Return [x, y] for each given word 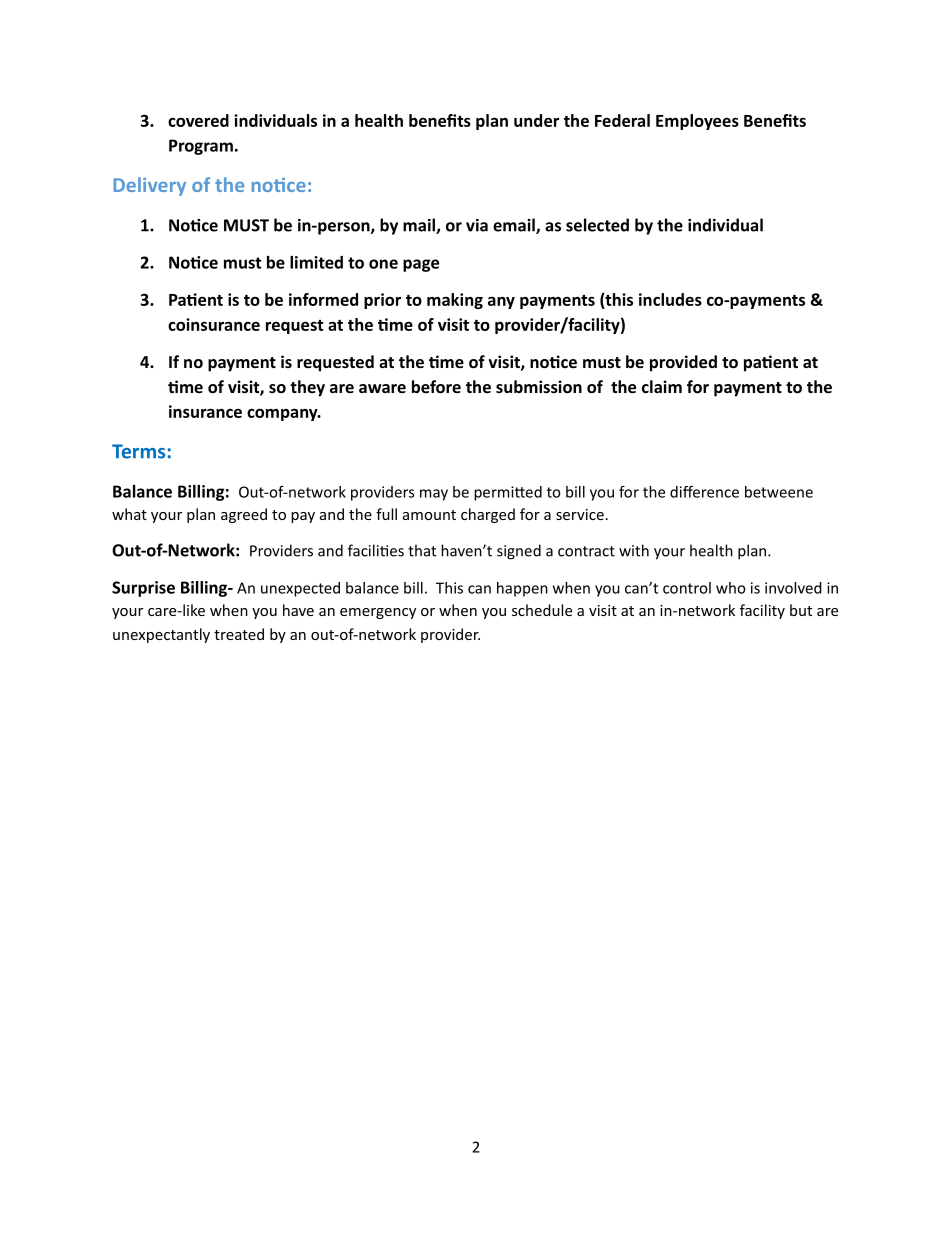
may [434, 495]
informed [323, 299]
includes [670, 299]
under [536, 120]
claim [662, 386]
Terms [138, 451]
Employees [697, 122]
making [455, 301]
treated [239, 634]
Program [201, 147]
